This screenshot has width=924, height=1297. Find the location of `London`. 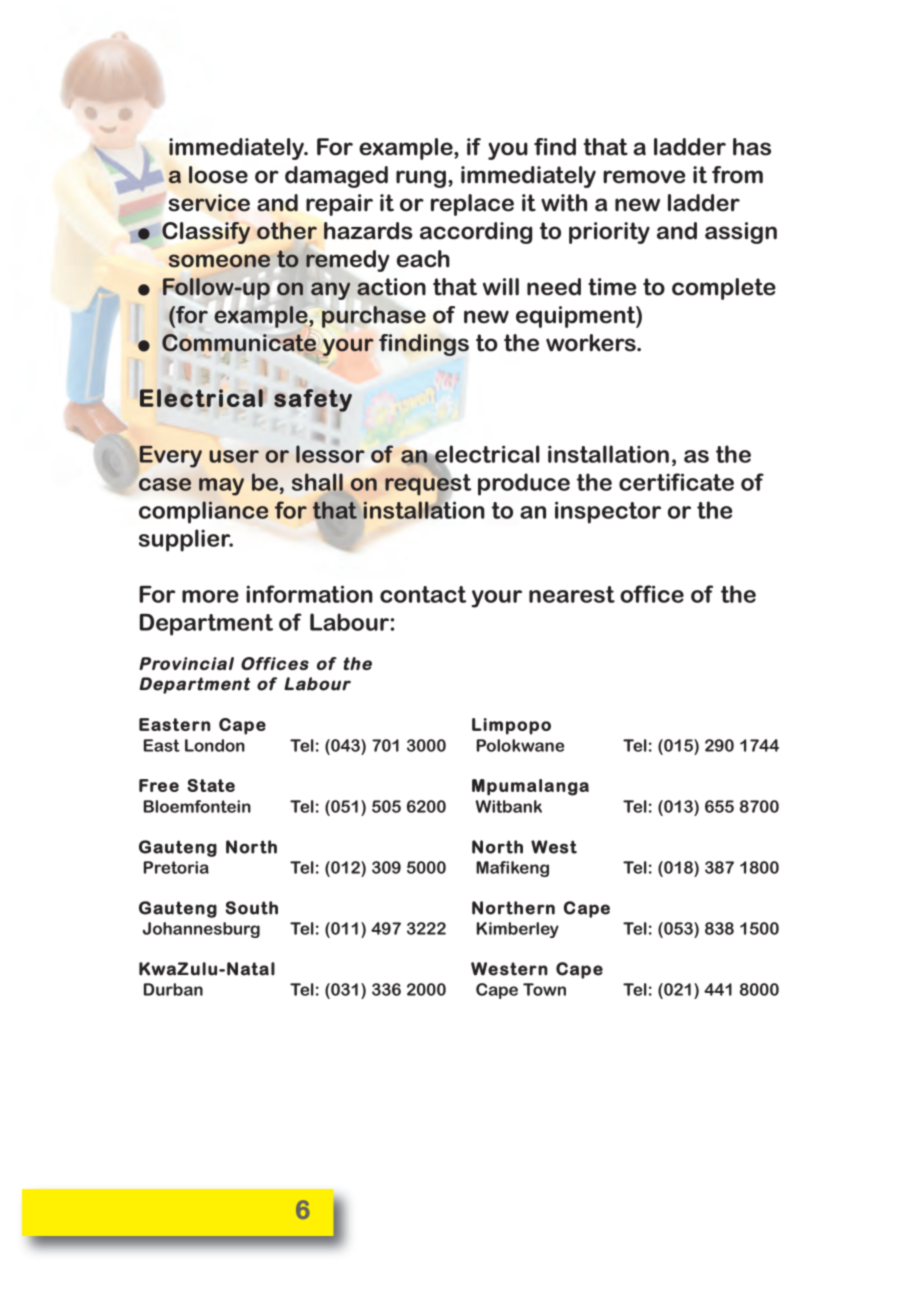

London is located at coordinates (215, 745).
